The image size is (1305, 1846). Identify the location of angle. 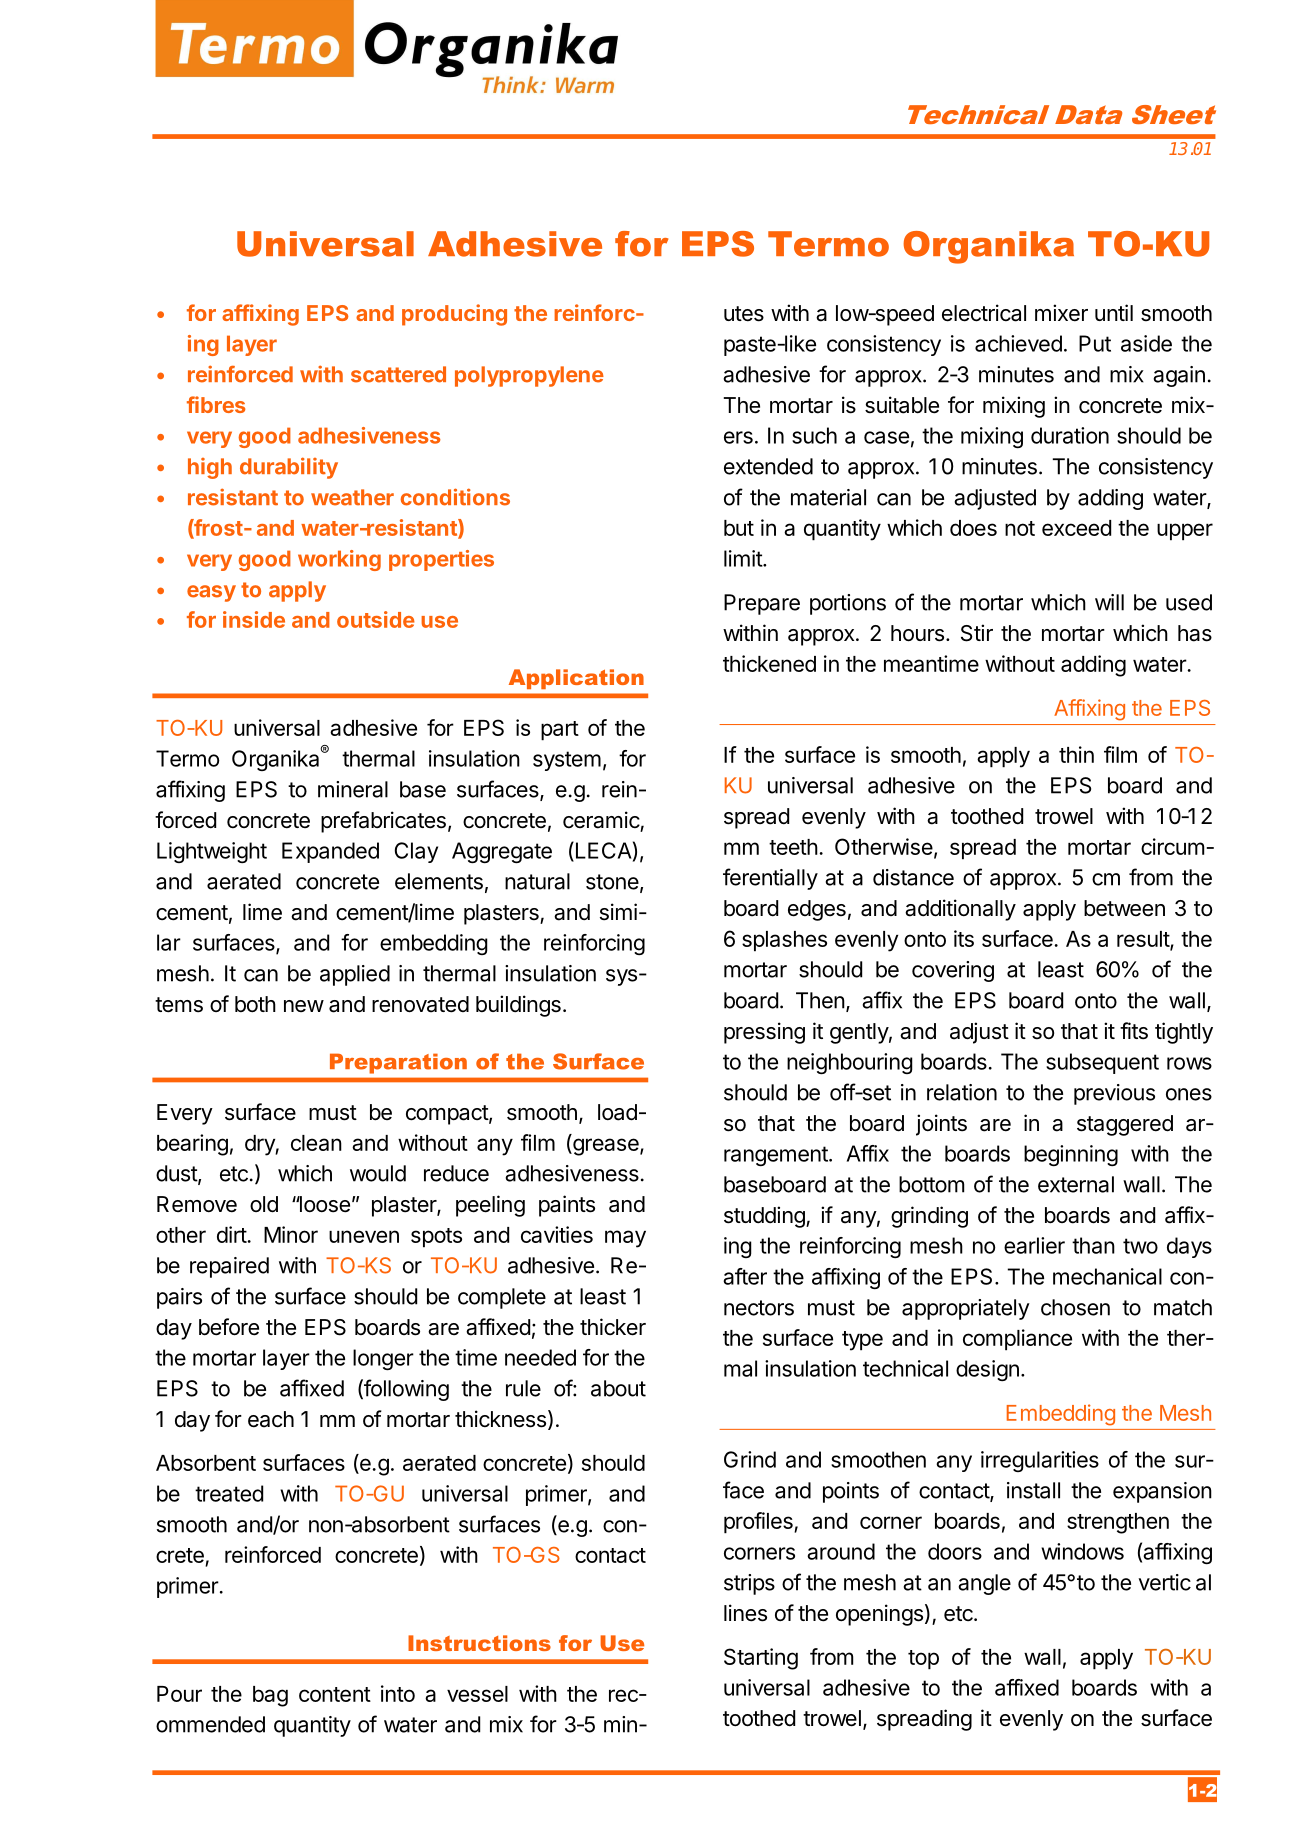
(984, 1584).
